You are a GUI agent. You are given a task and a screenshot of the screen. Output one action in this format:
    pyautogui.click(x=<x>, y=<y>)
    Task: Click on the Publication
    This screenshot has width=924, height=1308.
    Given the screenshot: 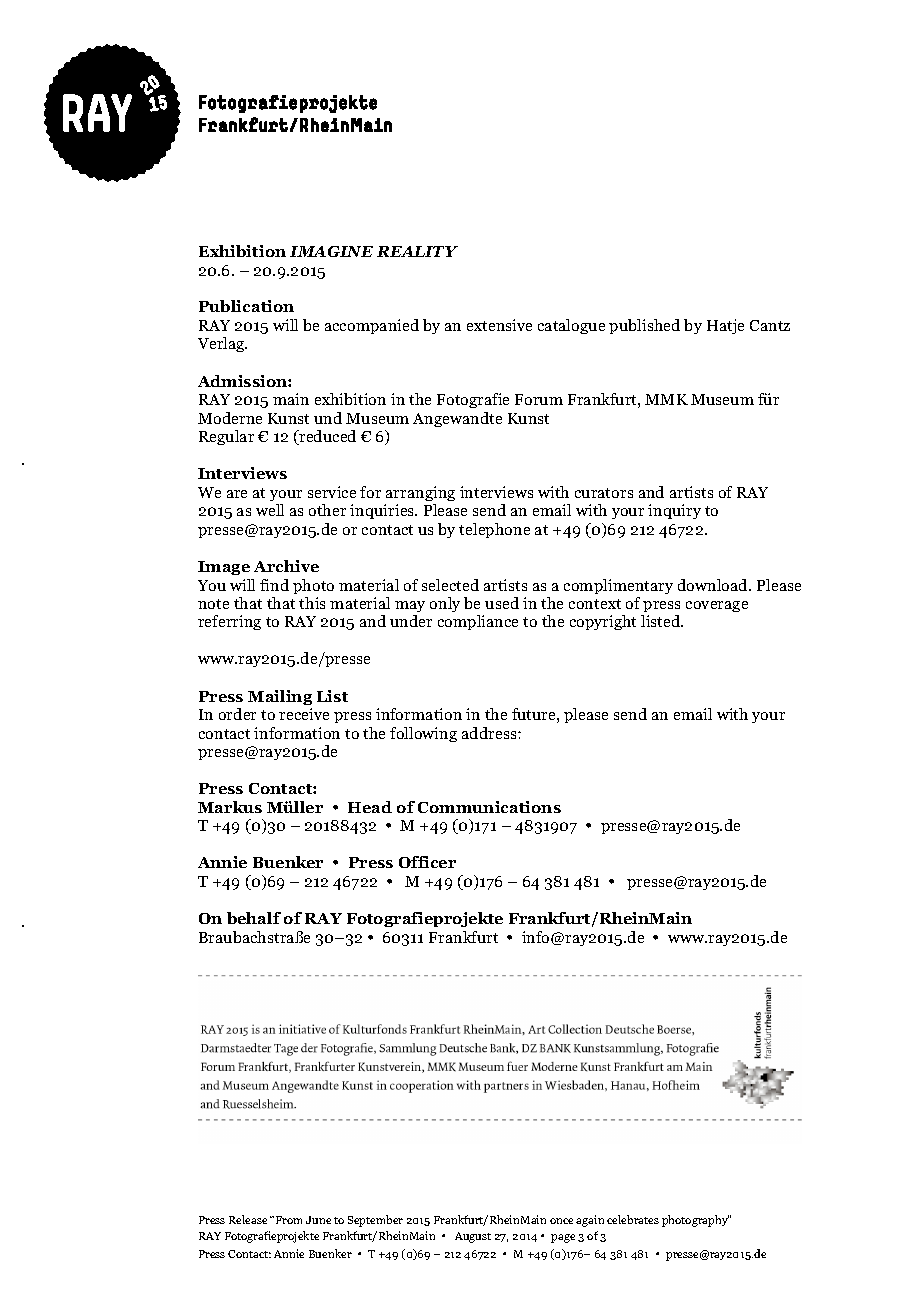 What is the action you would take?
    pyautogui.click(x=246, y=306)
